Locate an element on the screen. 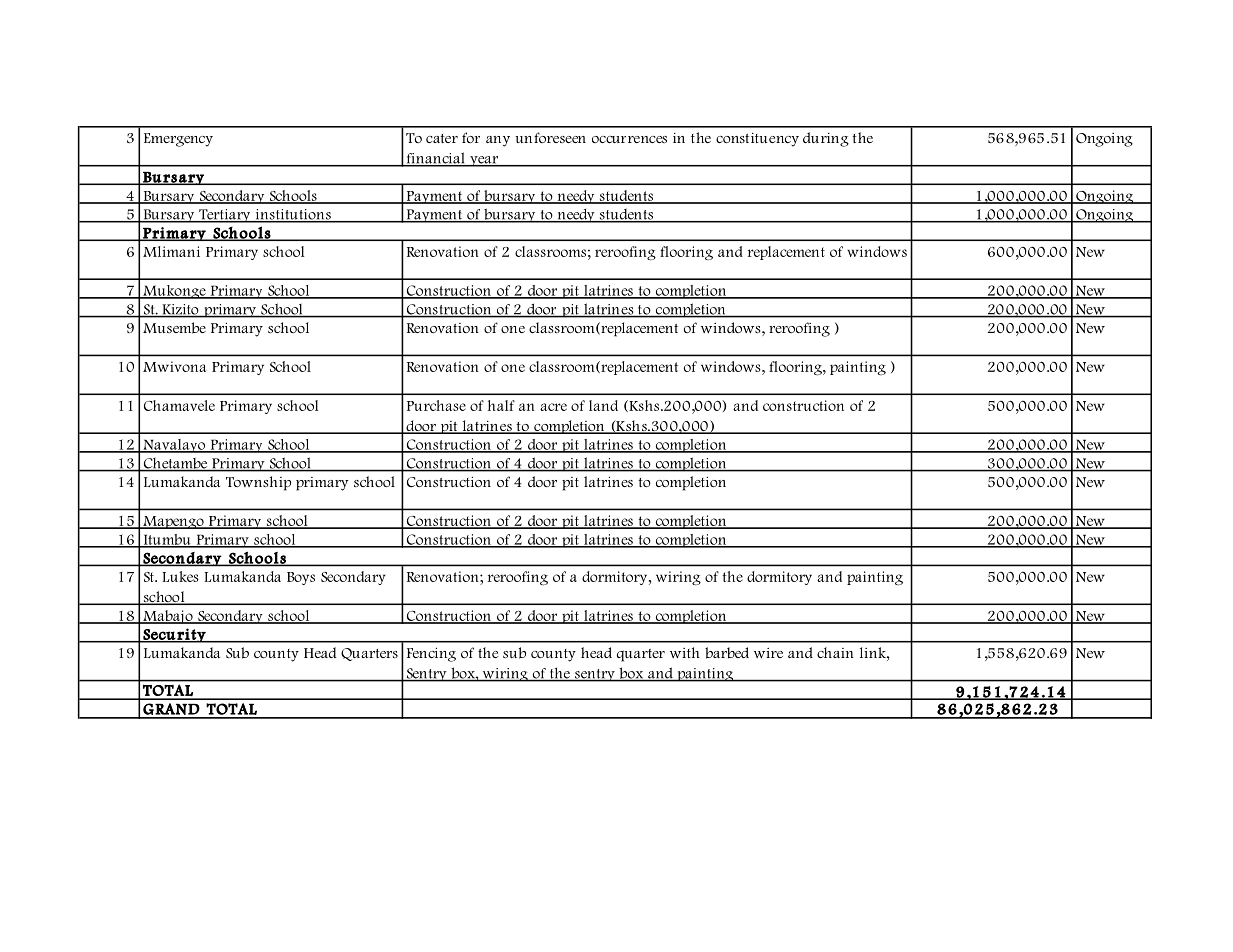  Fencing is located at coordinates (431, 654).
